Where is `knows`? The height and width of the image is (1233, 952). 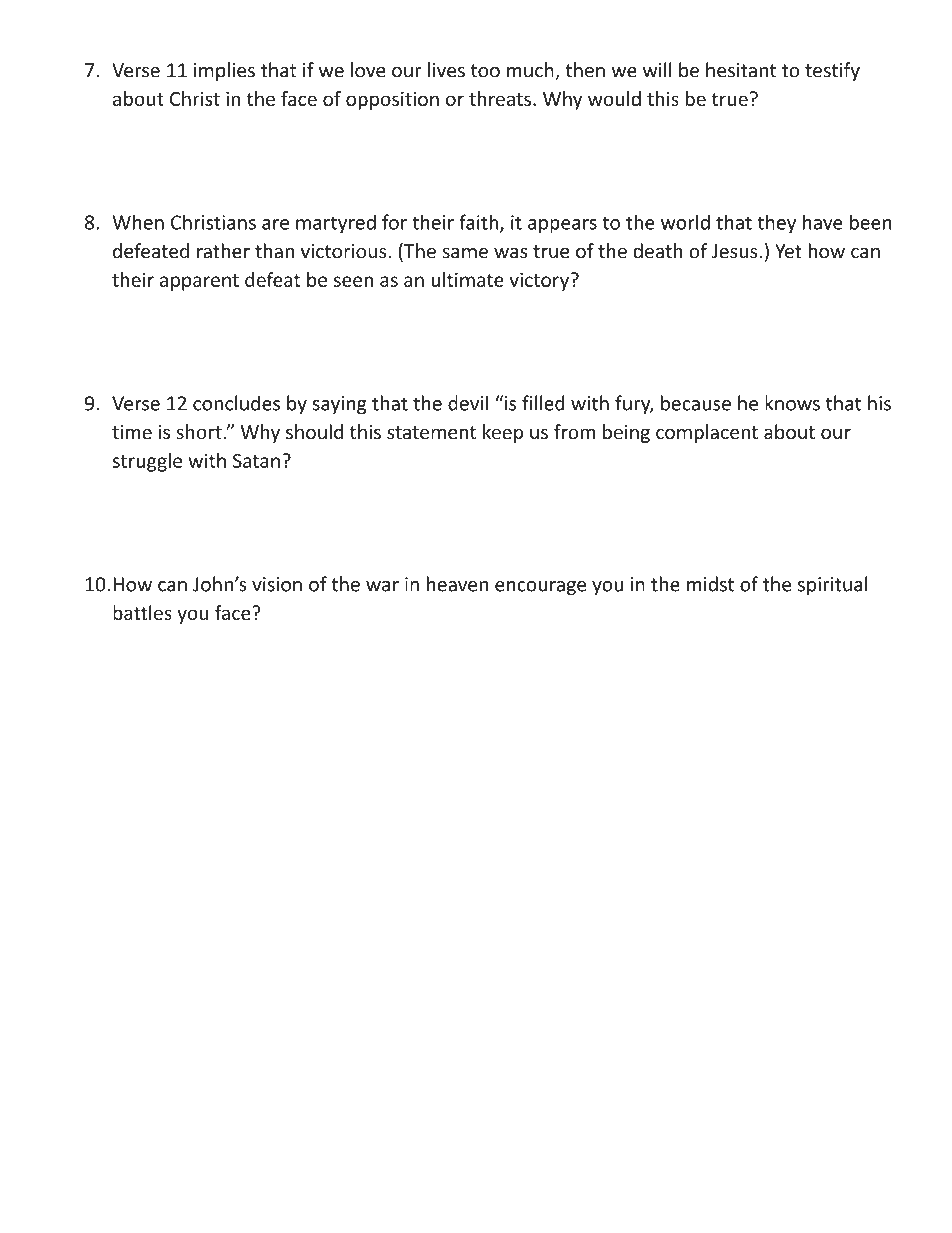 knows is located at coordinates (792, 403).
